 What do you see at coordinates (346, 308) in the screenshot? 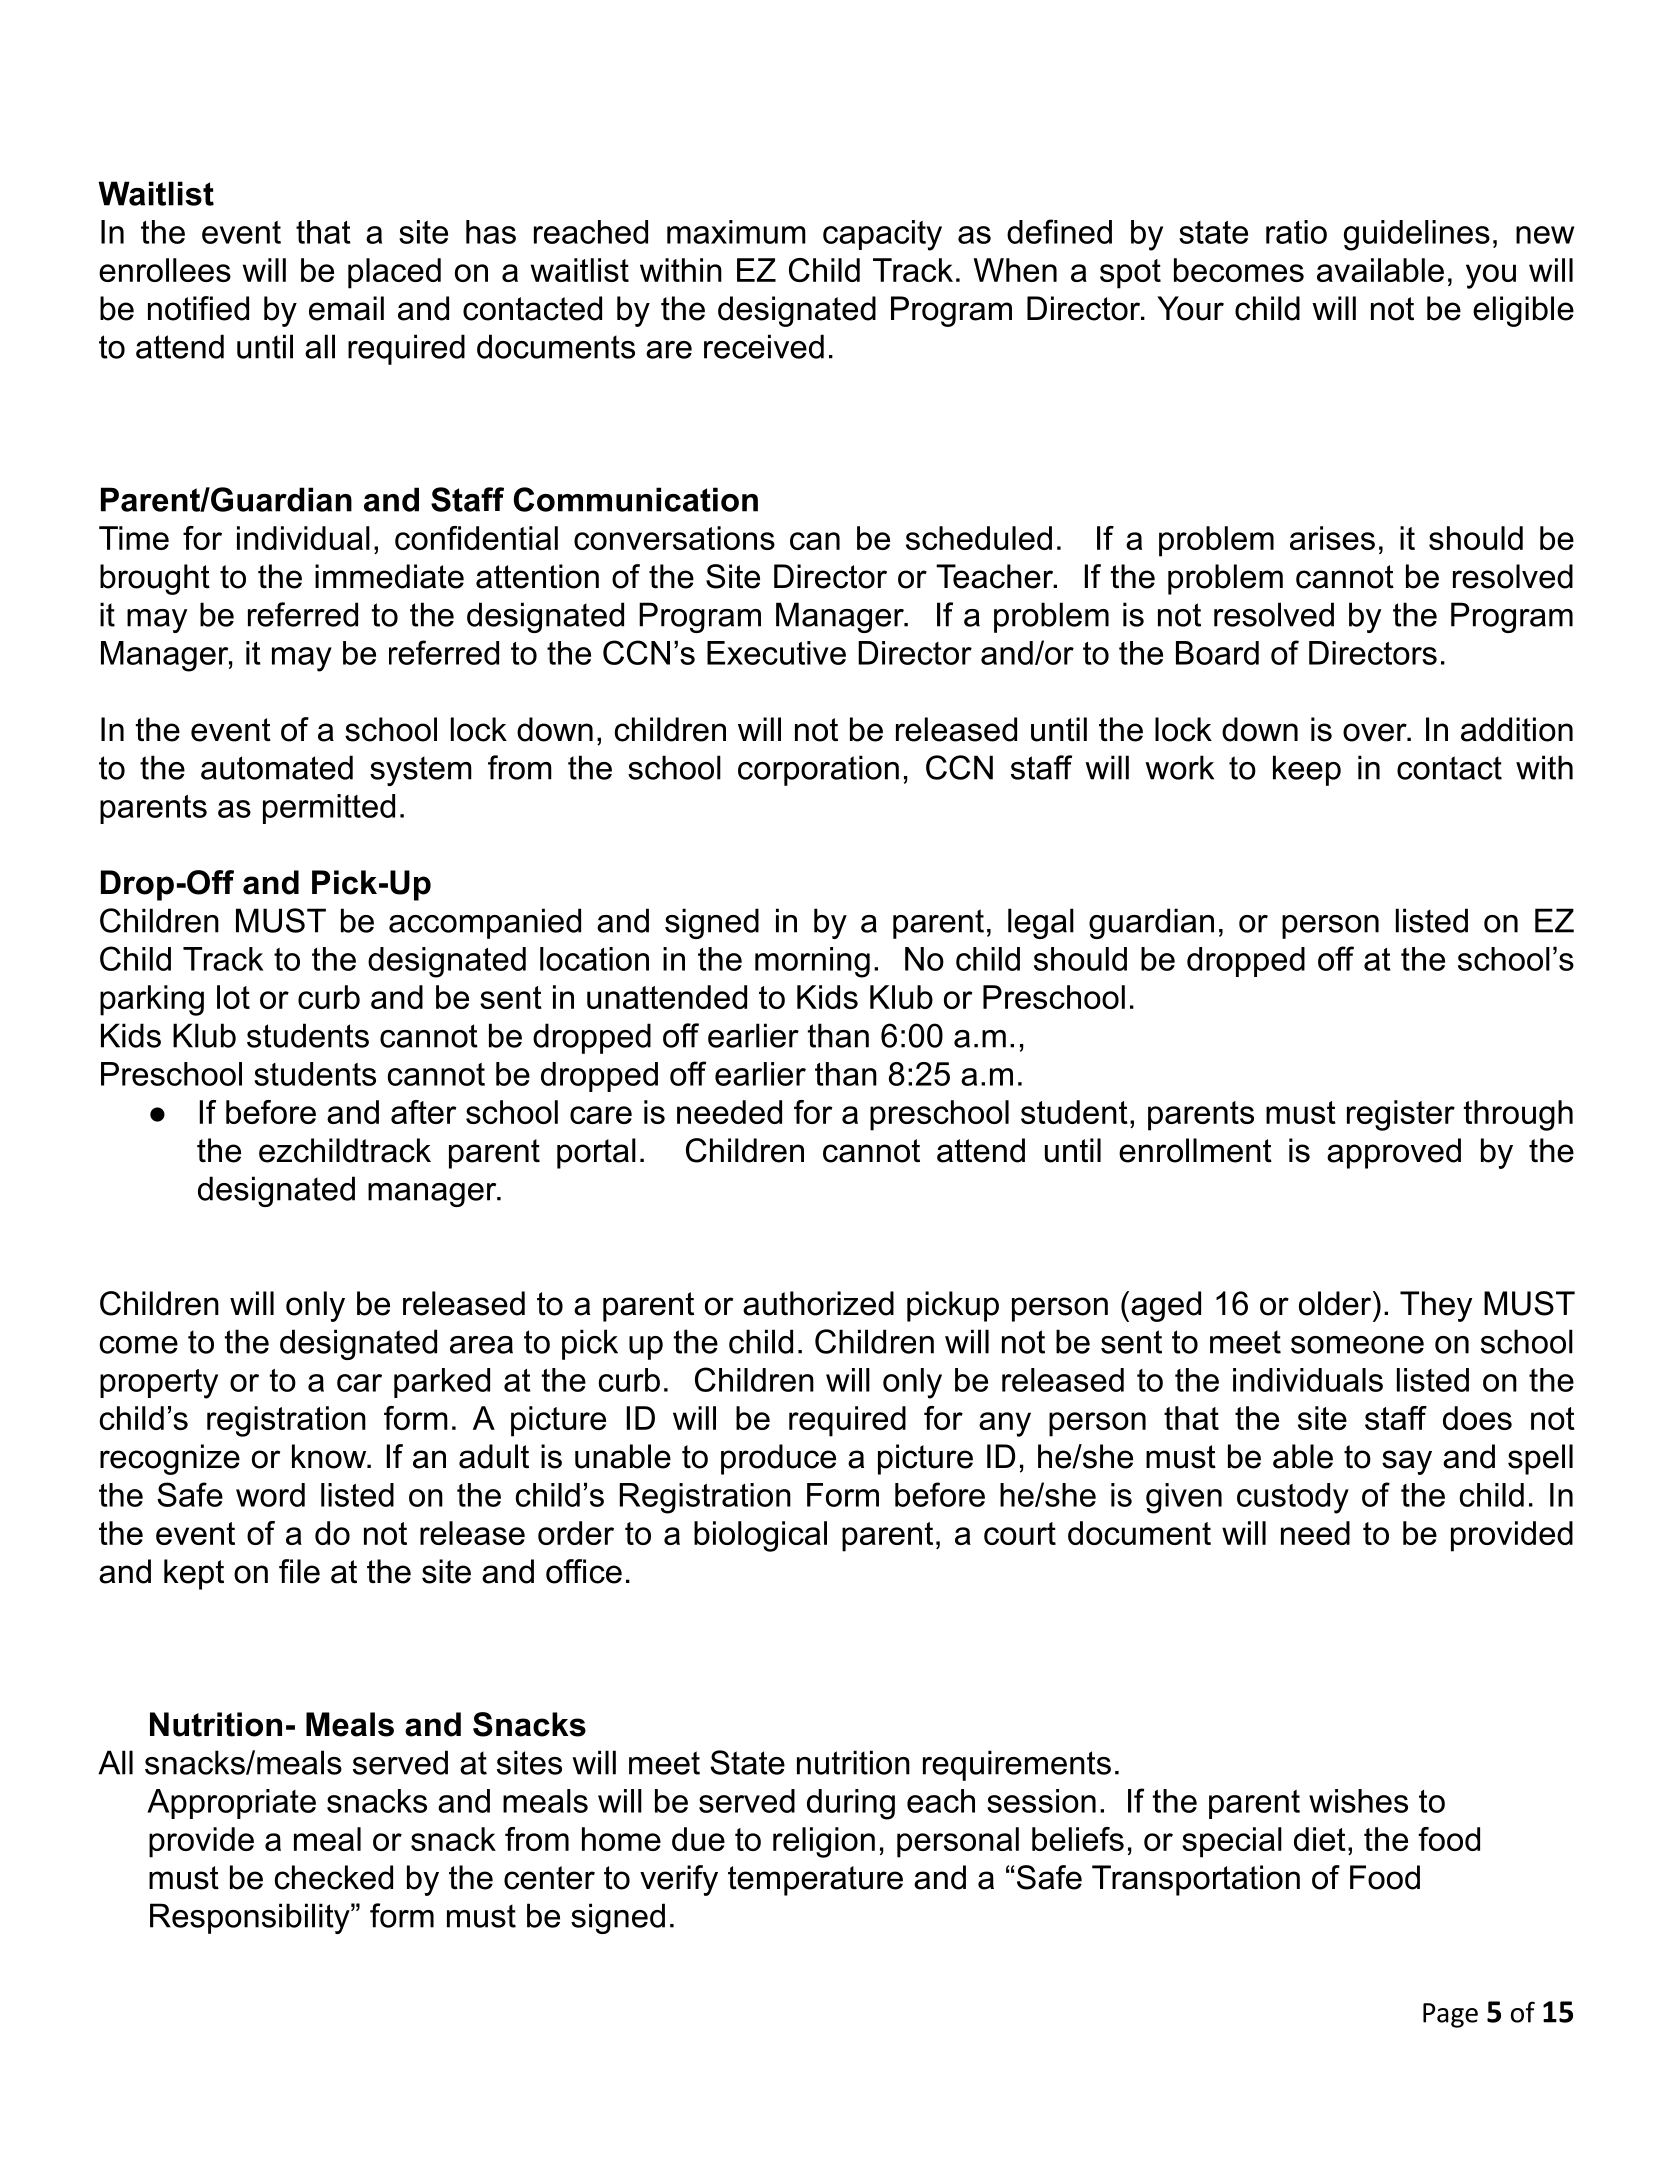
I see `email` at bounding box center [346, 308].
